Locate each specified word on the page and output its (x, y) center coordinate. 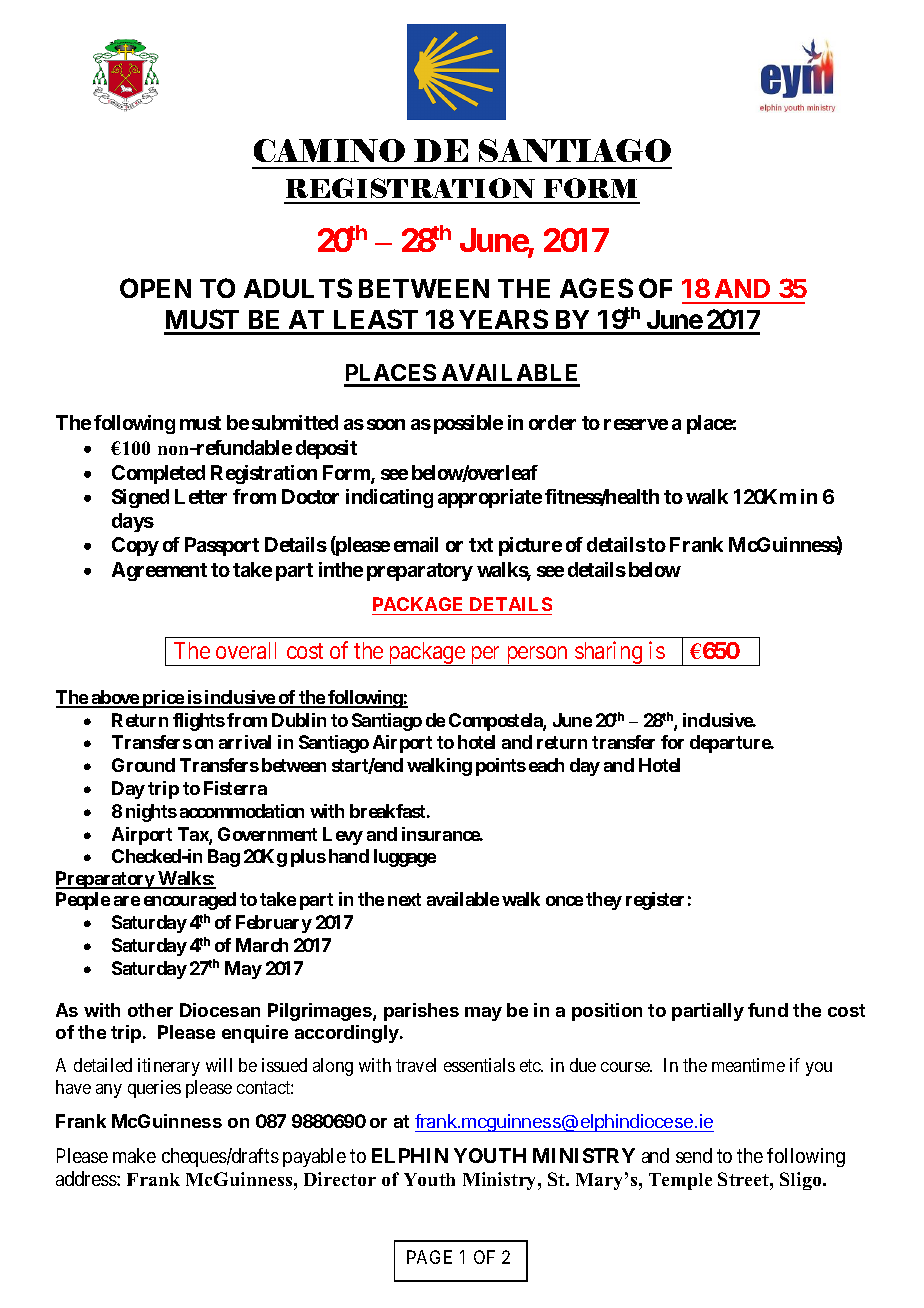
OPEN (155, 288)
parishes (421, 1012)
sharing (609, 653)
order (552, 422)
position (607, 1012)
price (163, 699)
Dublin (299, 720)
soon (386, 424)
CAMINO (329, 150)
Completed (158, 474)
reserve (636, 424)
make (134, 1155)
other (150, 1010)
